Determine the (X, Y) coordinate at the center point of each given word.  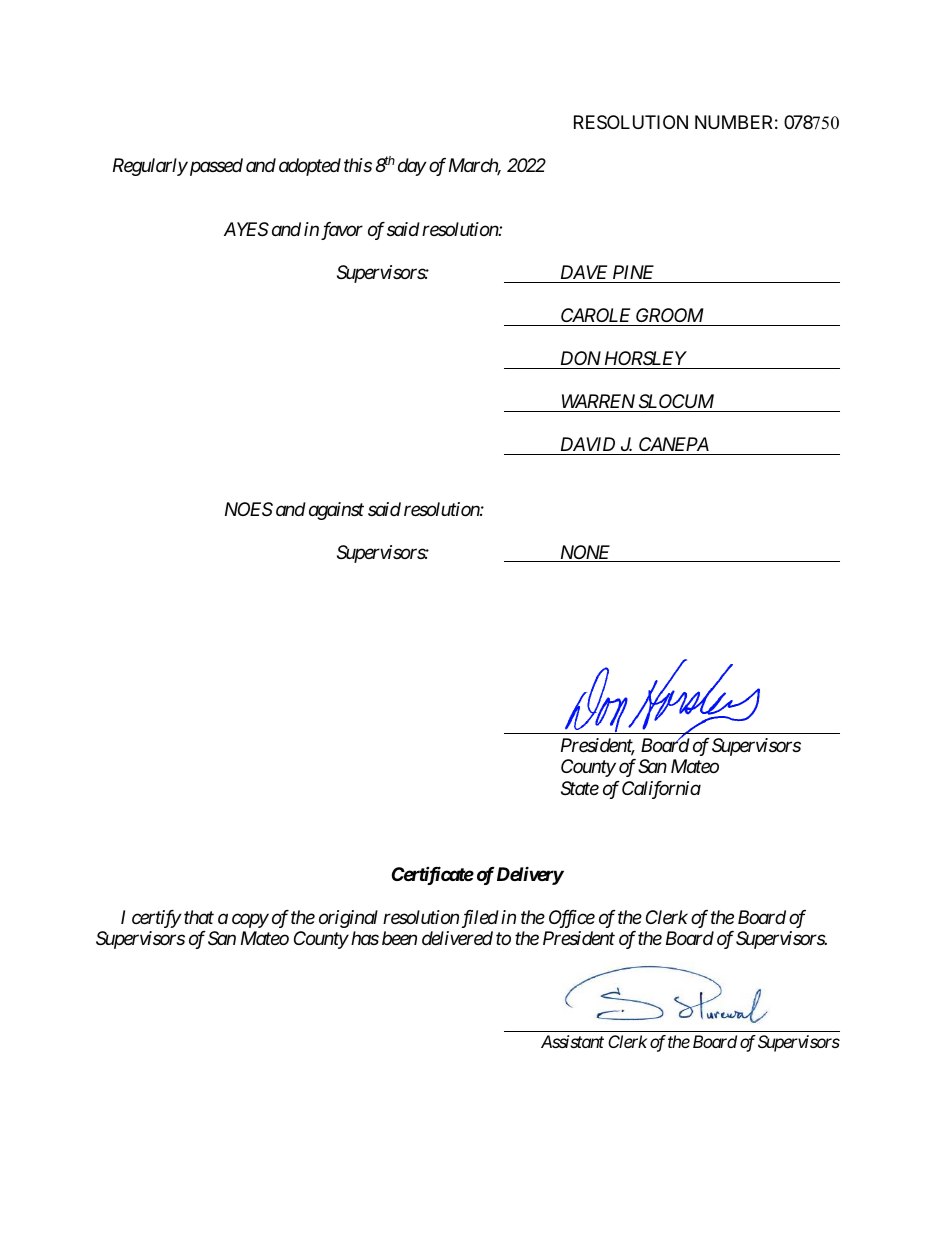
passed (215, 167)
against (336, 511)
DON (580, 360)
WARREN (598, 403)
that (199, 917)
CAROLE (596, 317)
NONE (585, 553)
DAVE (584, 274)
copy (250, 921)
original (348, 919)
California (661, 790)
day (412, 167)
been (399, 938)
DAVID (587, 446)
